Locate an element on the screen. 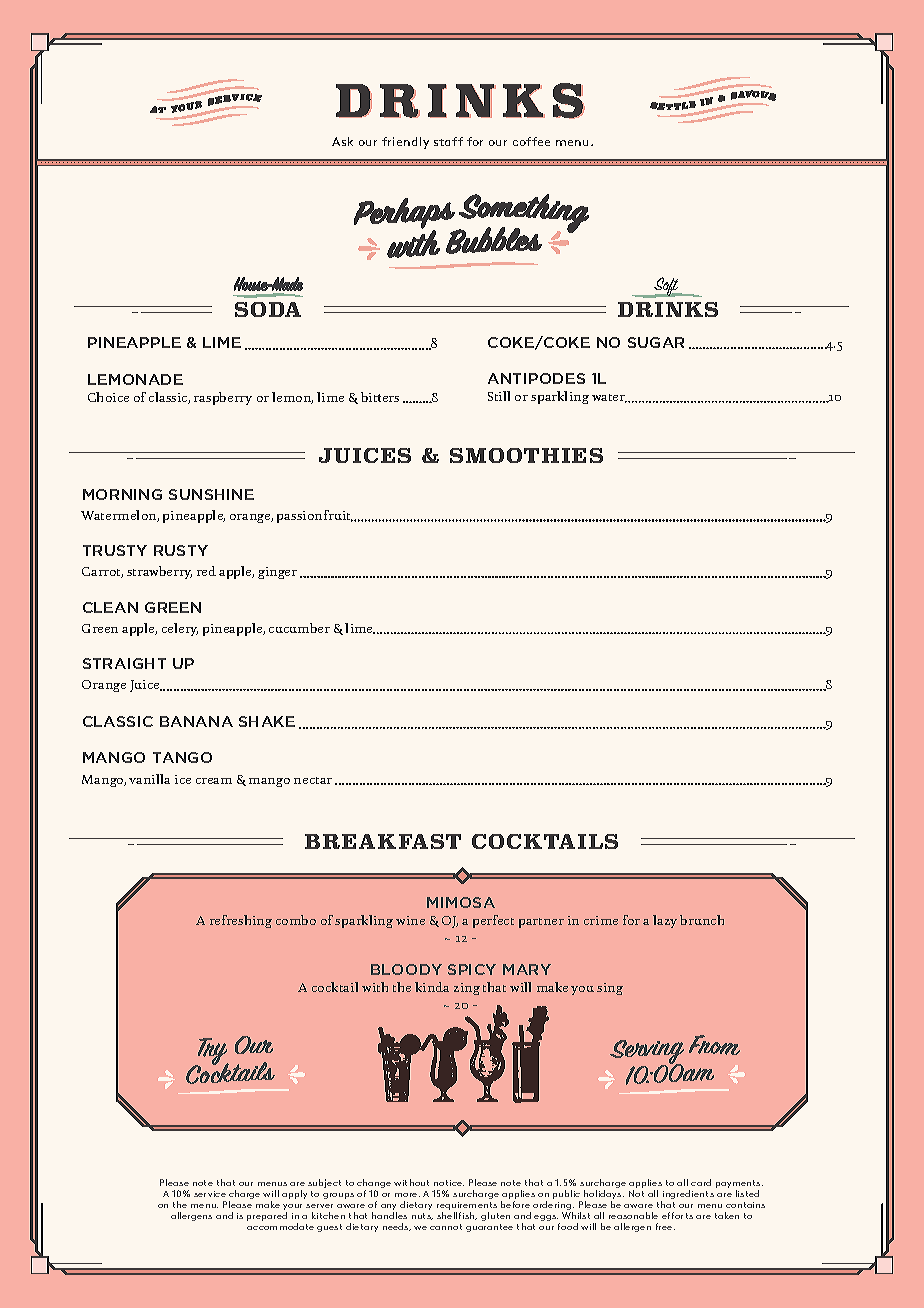 This screenshot has height=1308, width=924. cream is located at coordinates (214, 781).
